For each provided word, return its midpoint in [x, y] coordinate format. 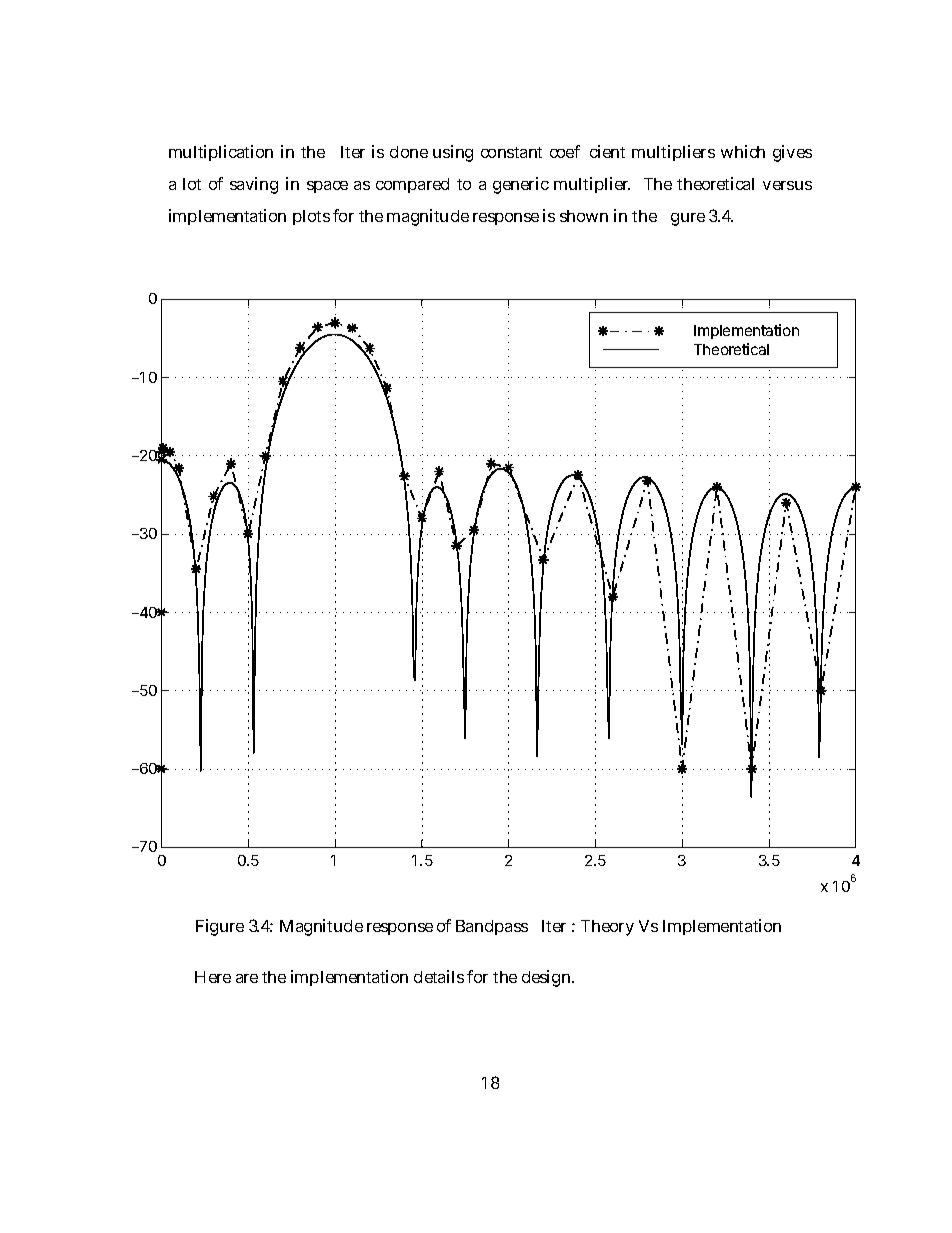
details [439, 976]
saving [254, 185]
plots [311, 217]
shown [584, 216]
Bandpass [492, 927]
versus [787, 185]
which [743, 151]
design [548, 978]
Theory [607, 928]
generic [521, 185]
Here [213, 977]
